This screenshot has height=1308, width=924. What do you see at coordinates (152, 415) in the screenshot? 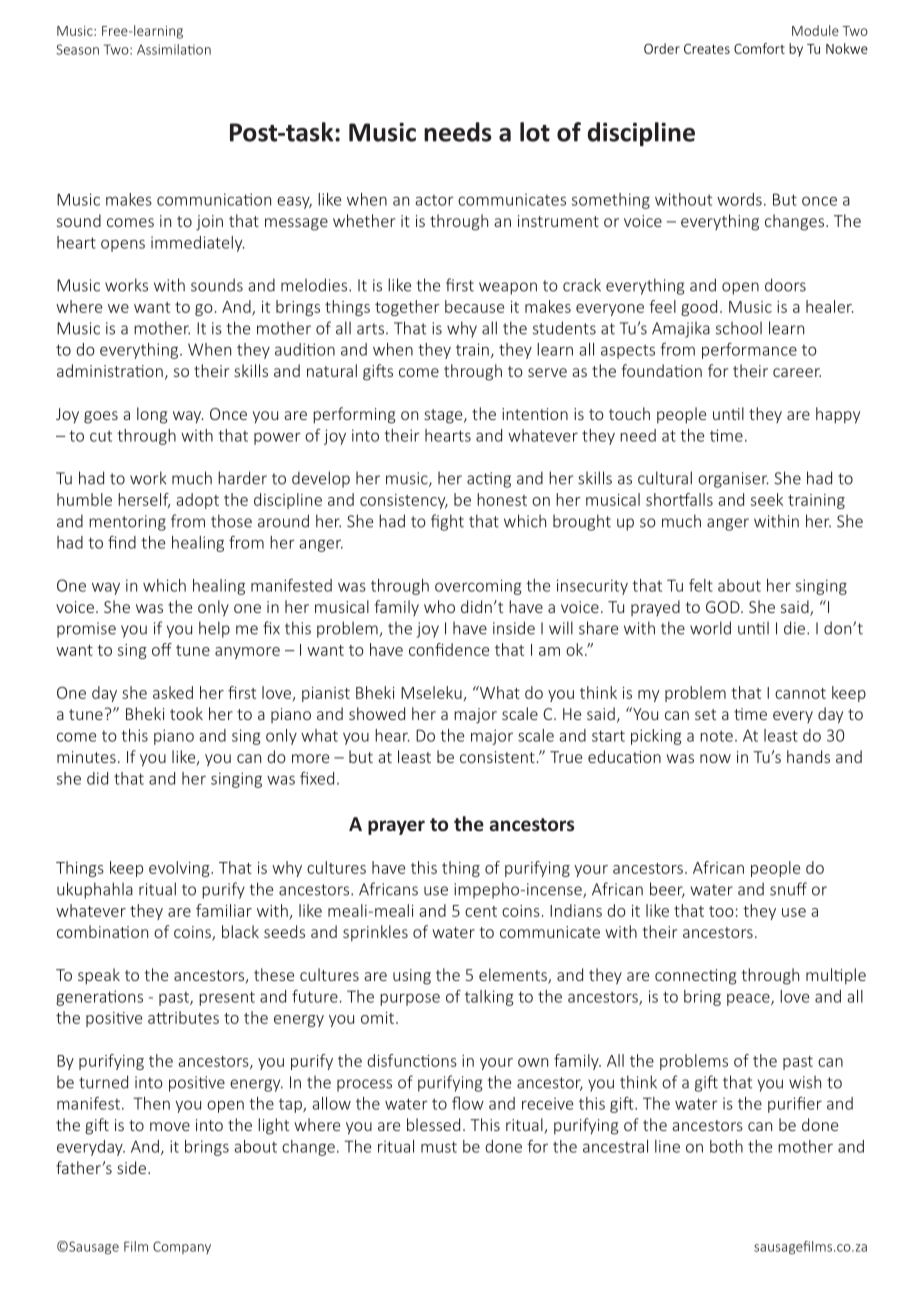
I see `long` at bounding box center [152, 415].
